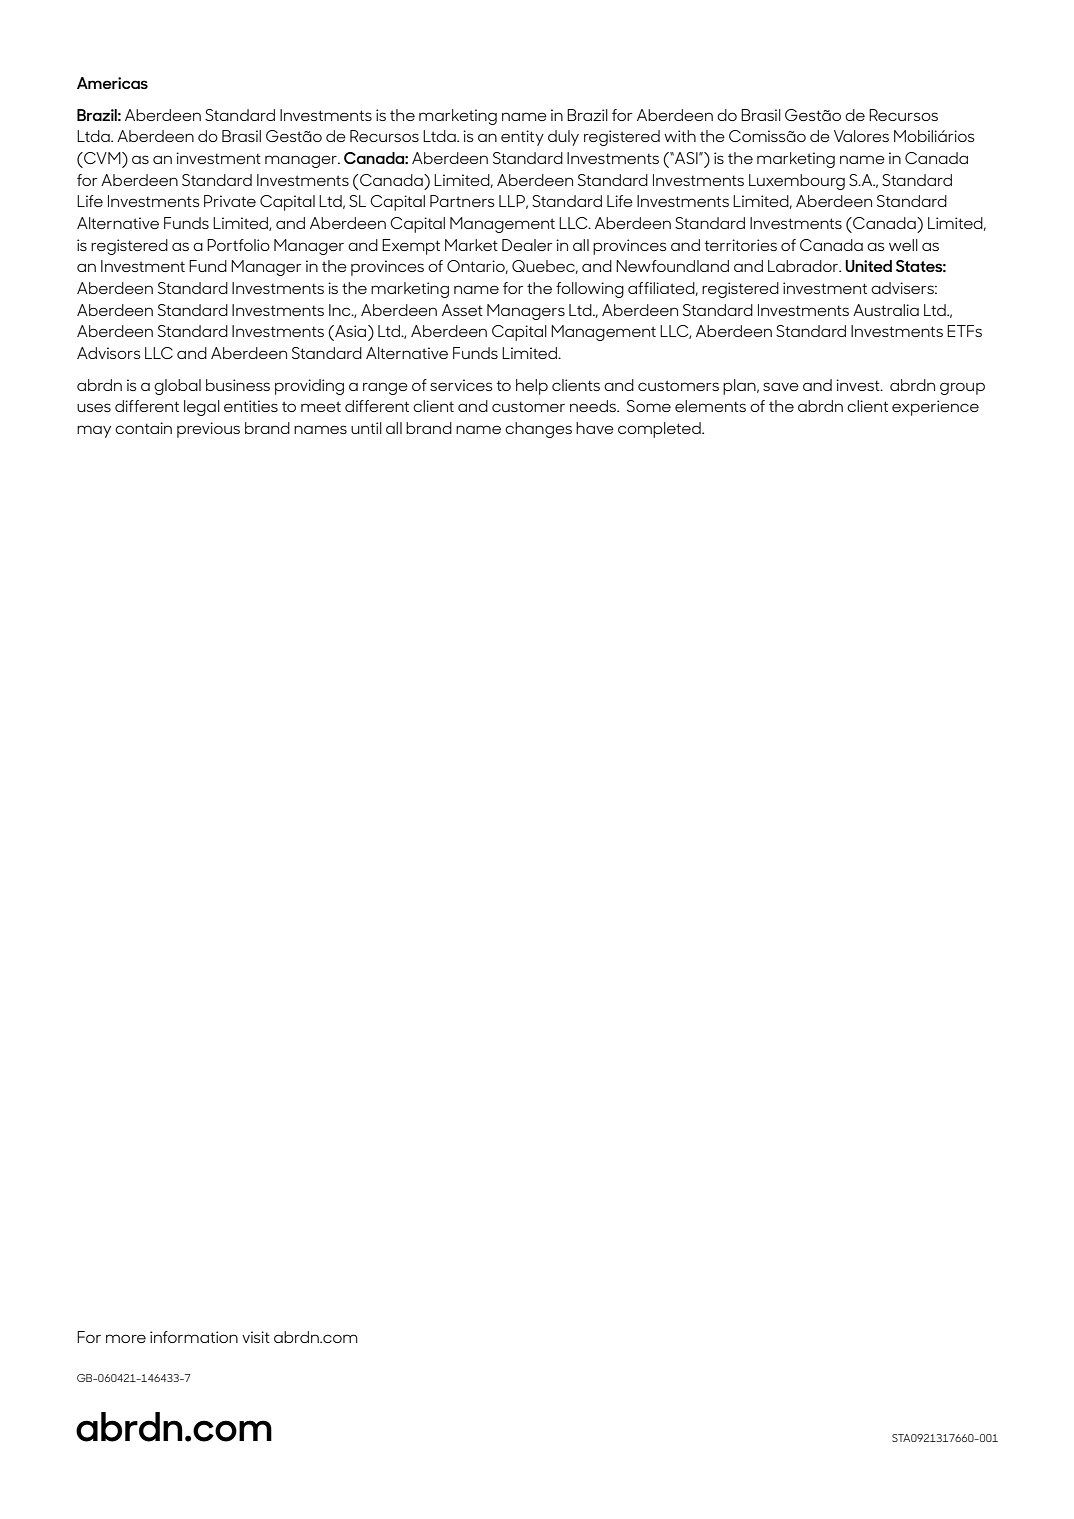 The image size is (1074, 1519). Describe the element at coordinates (126, 1338) in the screenshot. I see `more` at that location.
